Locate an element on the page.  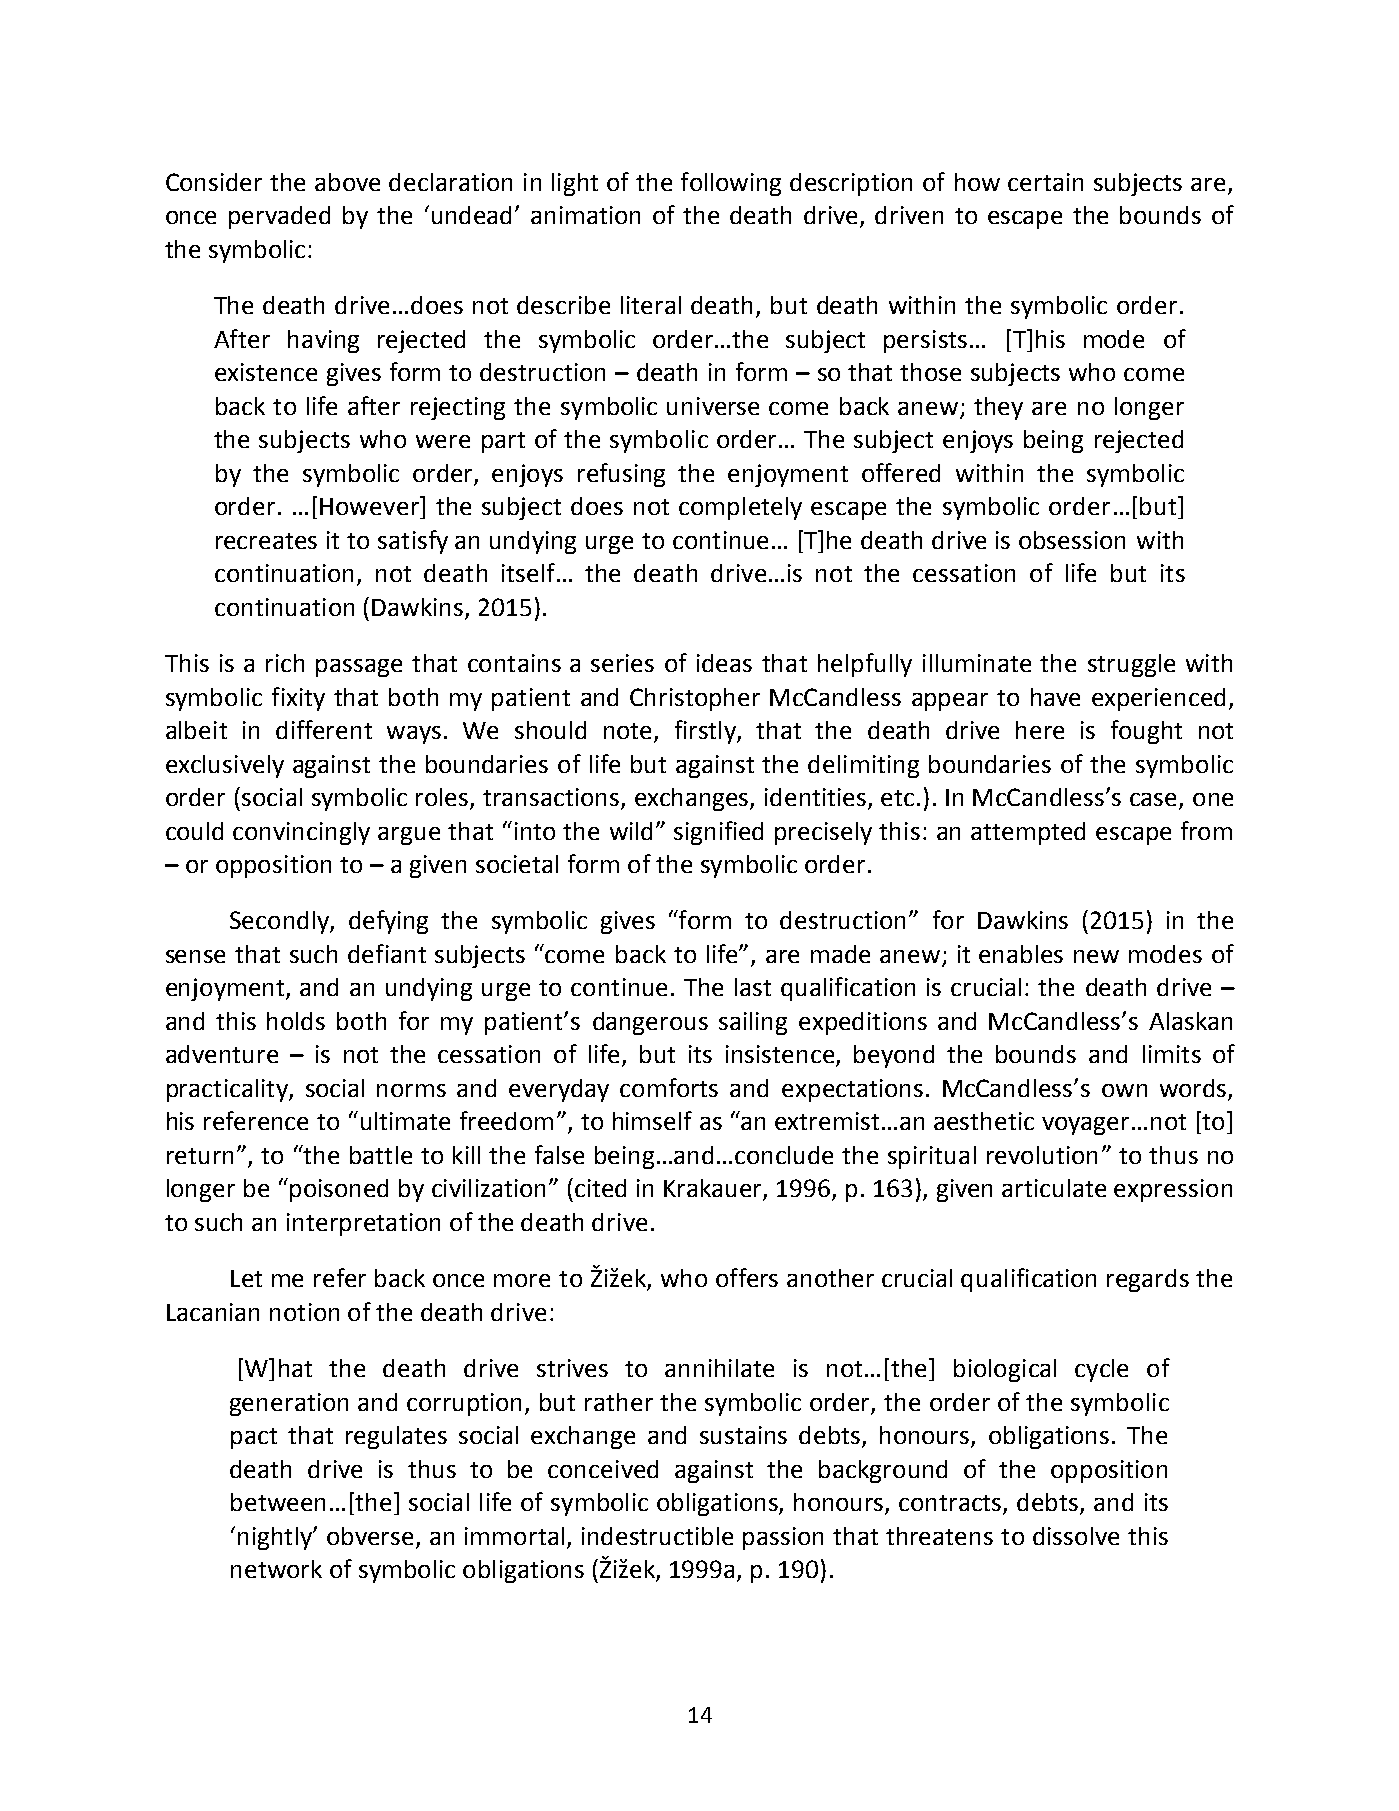
rich is located at coordinates (285, 663).
